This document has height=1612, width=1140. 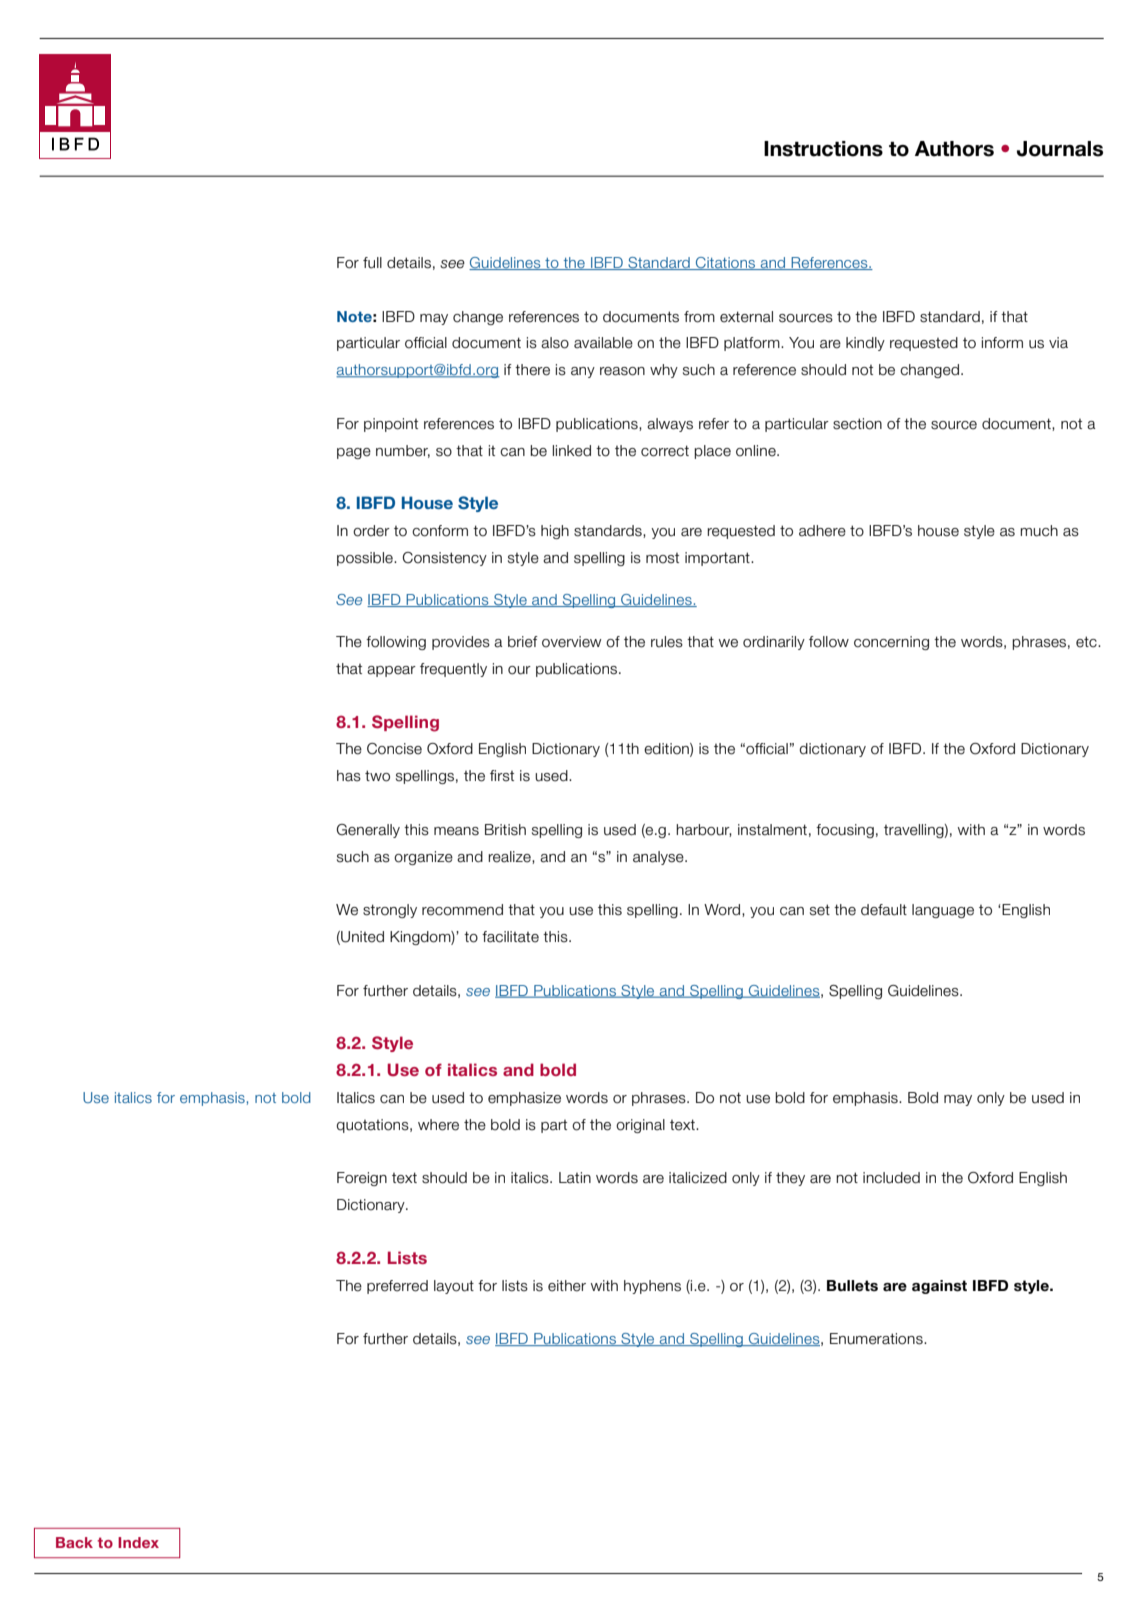 What do you see at coordinates (1060, 149) in the document?
I see `Journals` at bounding box center [1060, 149].
